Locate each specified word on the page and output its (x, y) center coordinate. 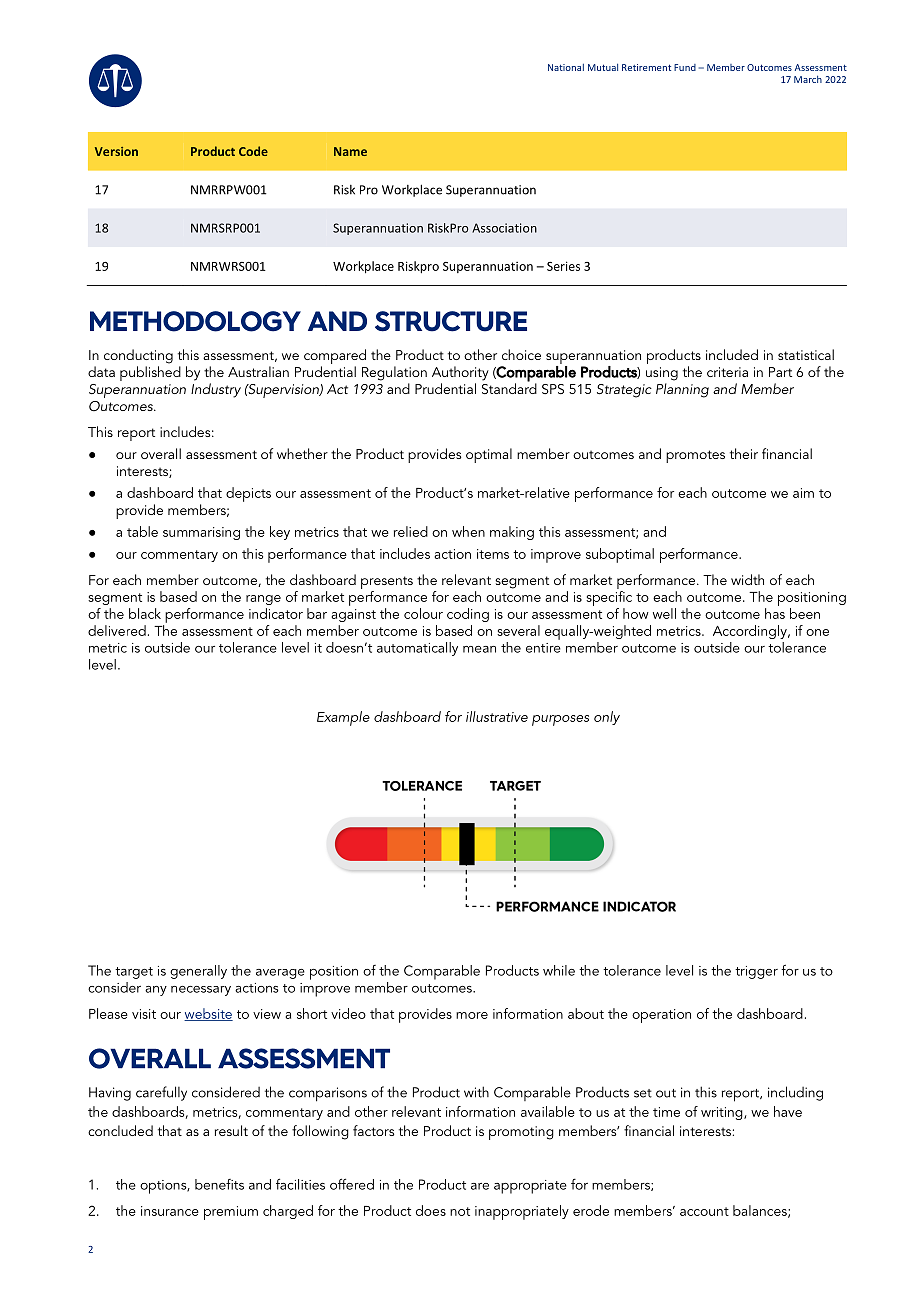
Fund (685, 67)
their (744, 453)
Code (253, 151)
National (566, 67)
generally (198, 972)
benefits (219, 1184)
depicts (248, 494)
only (607, 718)
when (468, 531)
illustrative (497, 716)
